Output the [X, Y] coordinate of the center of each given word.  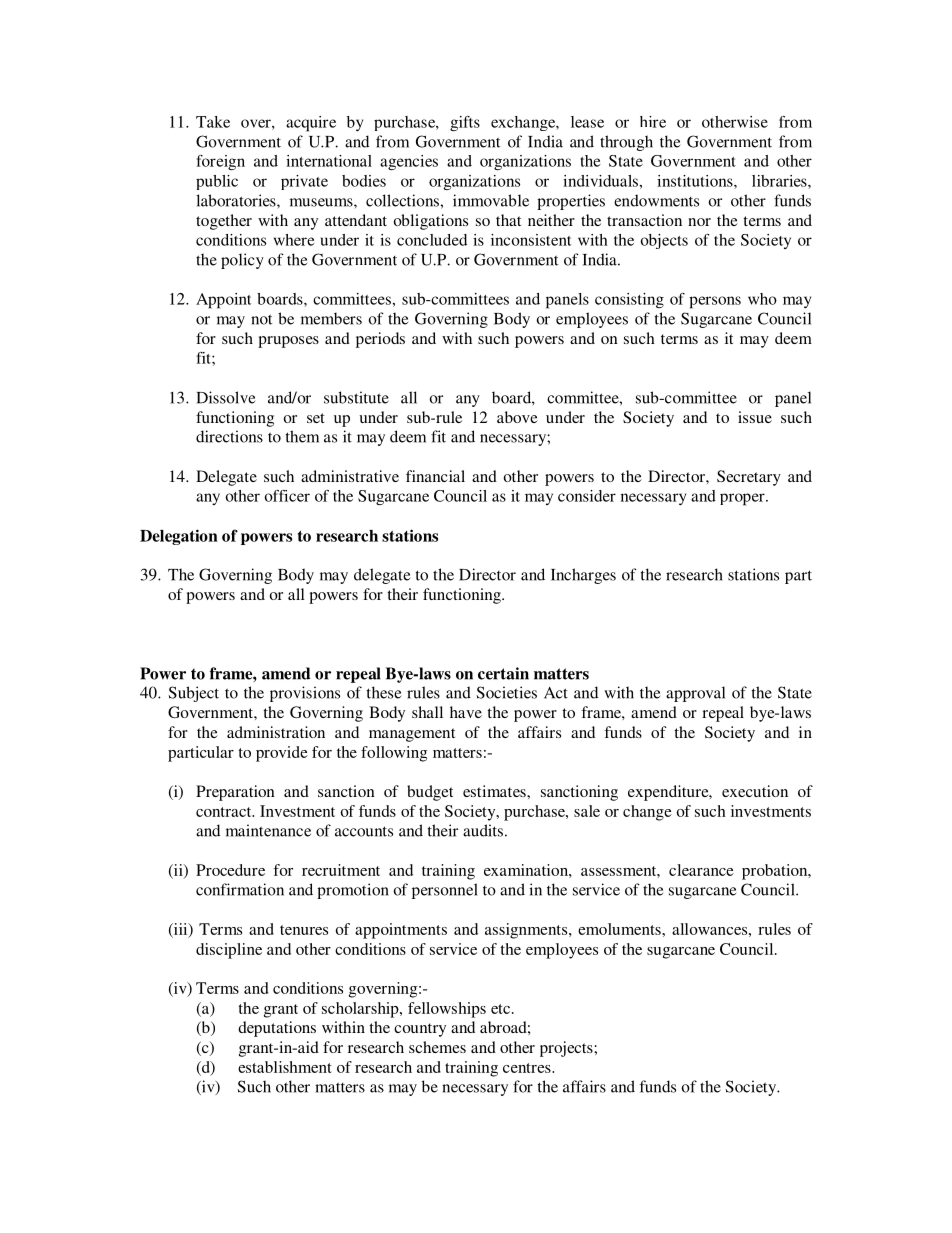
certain [503, 673]
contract [225, 812]
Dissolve [226, 397]
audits [483, 830]
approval [695, 694]
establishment [285, 1067]
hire [653, 122]
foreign [220, 163]
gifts [465, 124]
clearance [701, 870]
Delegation [179, 537]
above [517, 417]
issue [755, 417]
